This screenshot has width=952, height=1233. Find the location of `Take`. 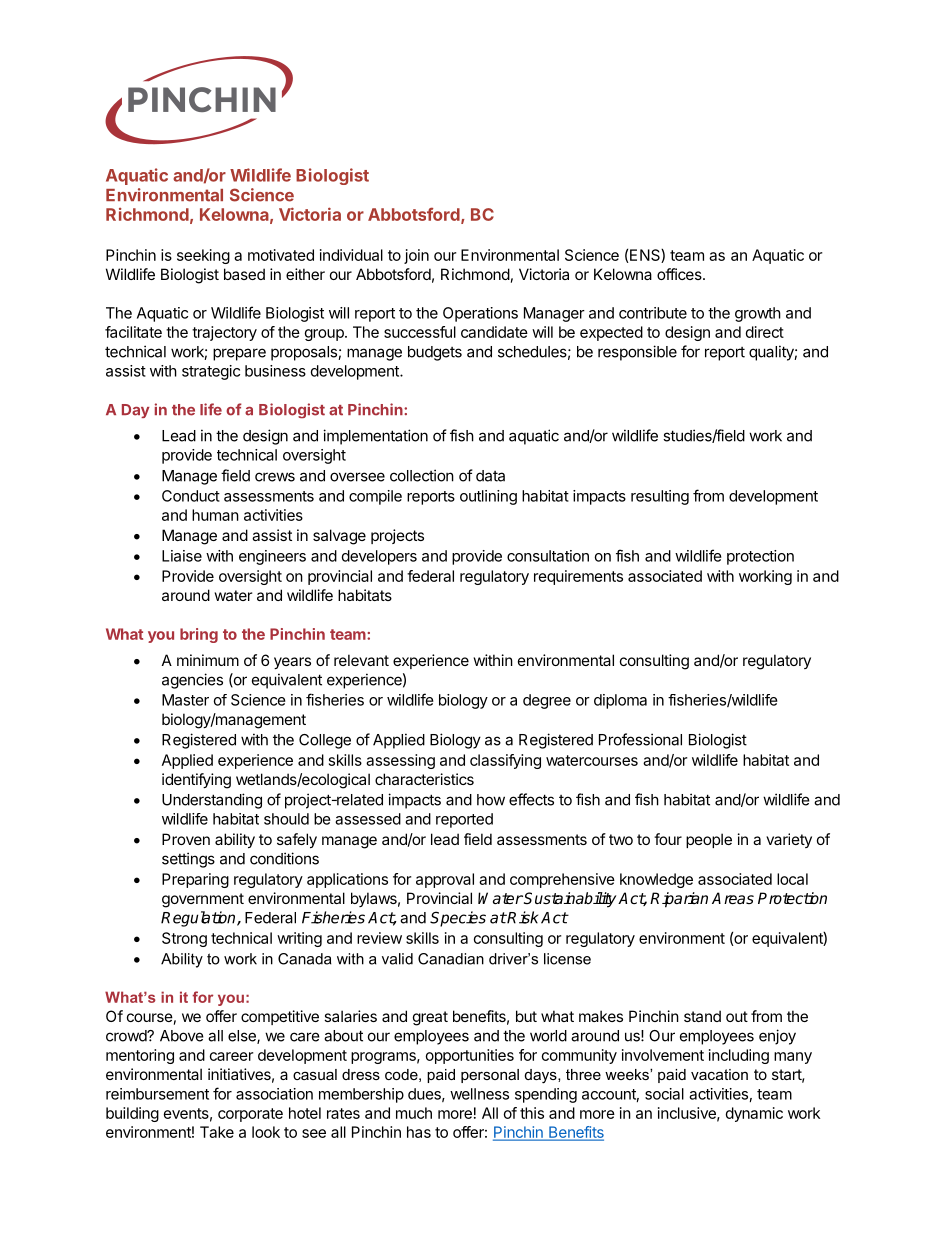

Take is located at coordinates (217, 1132).
